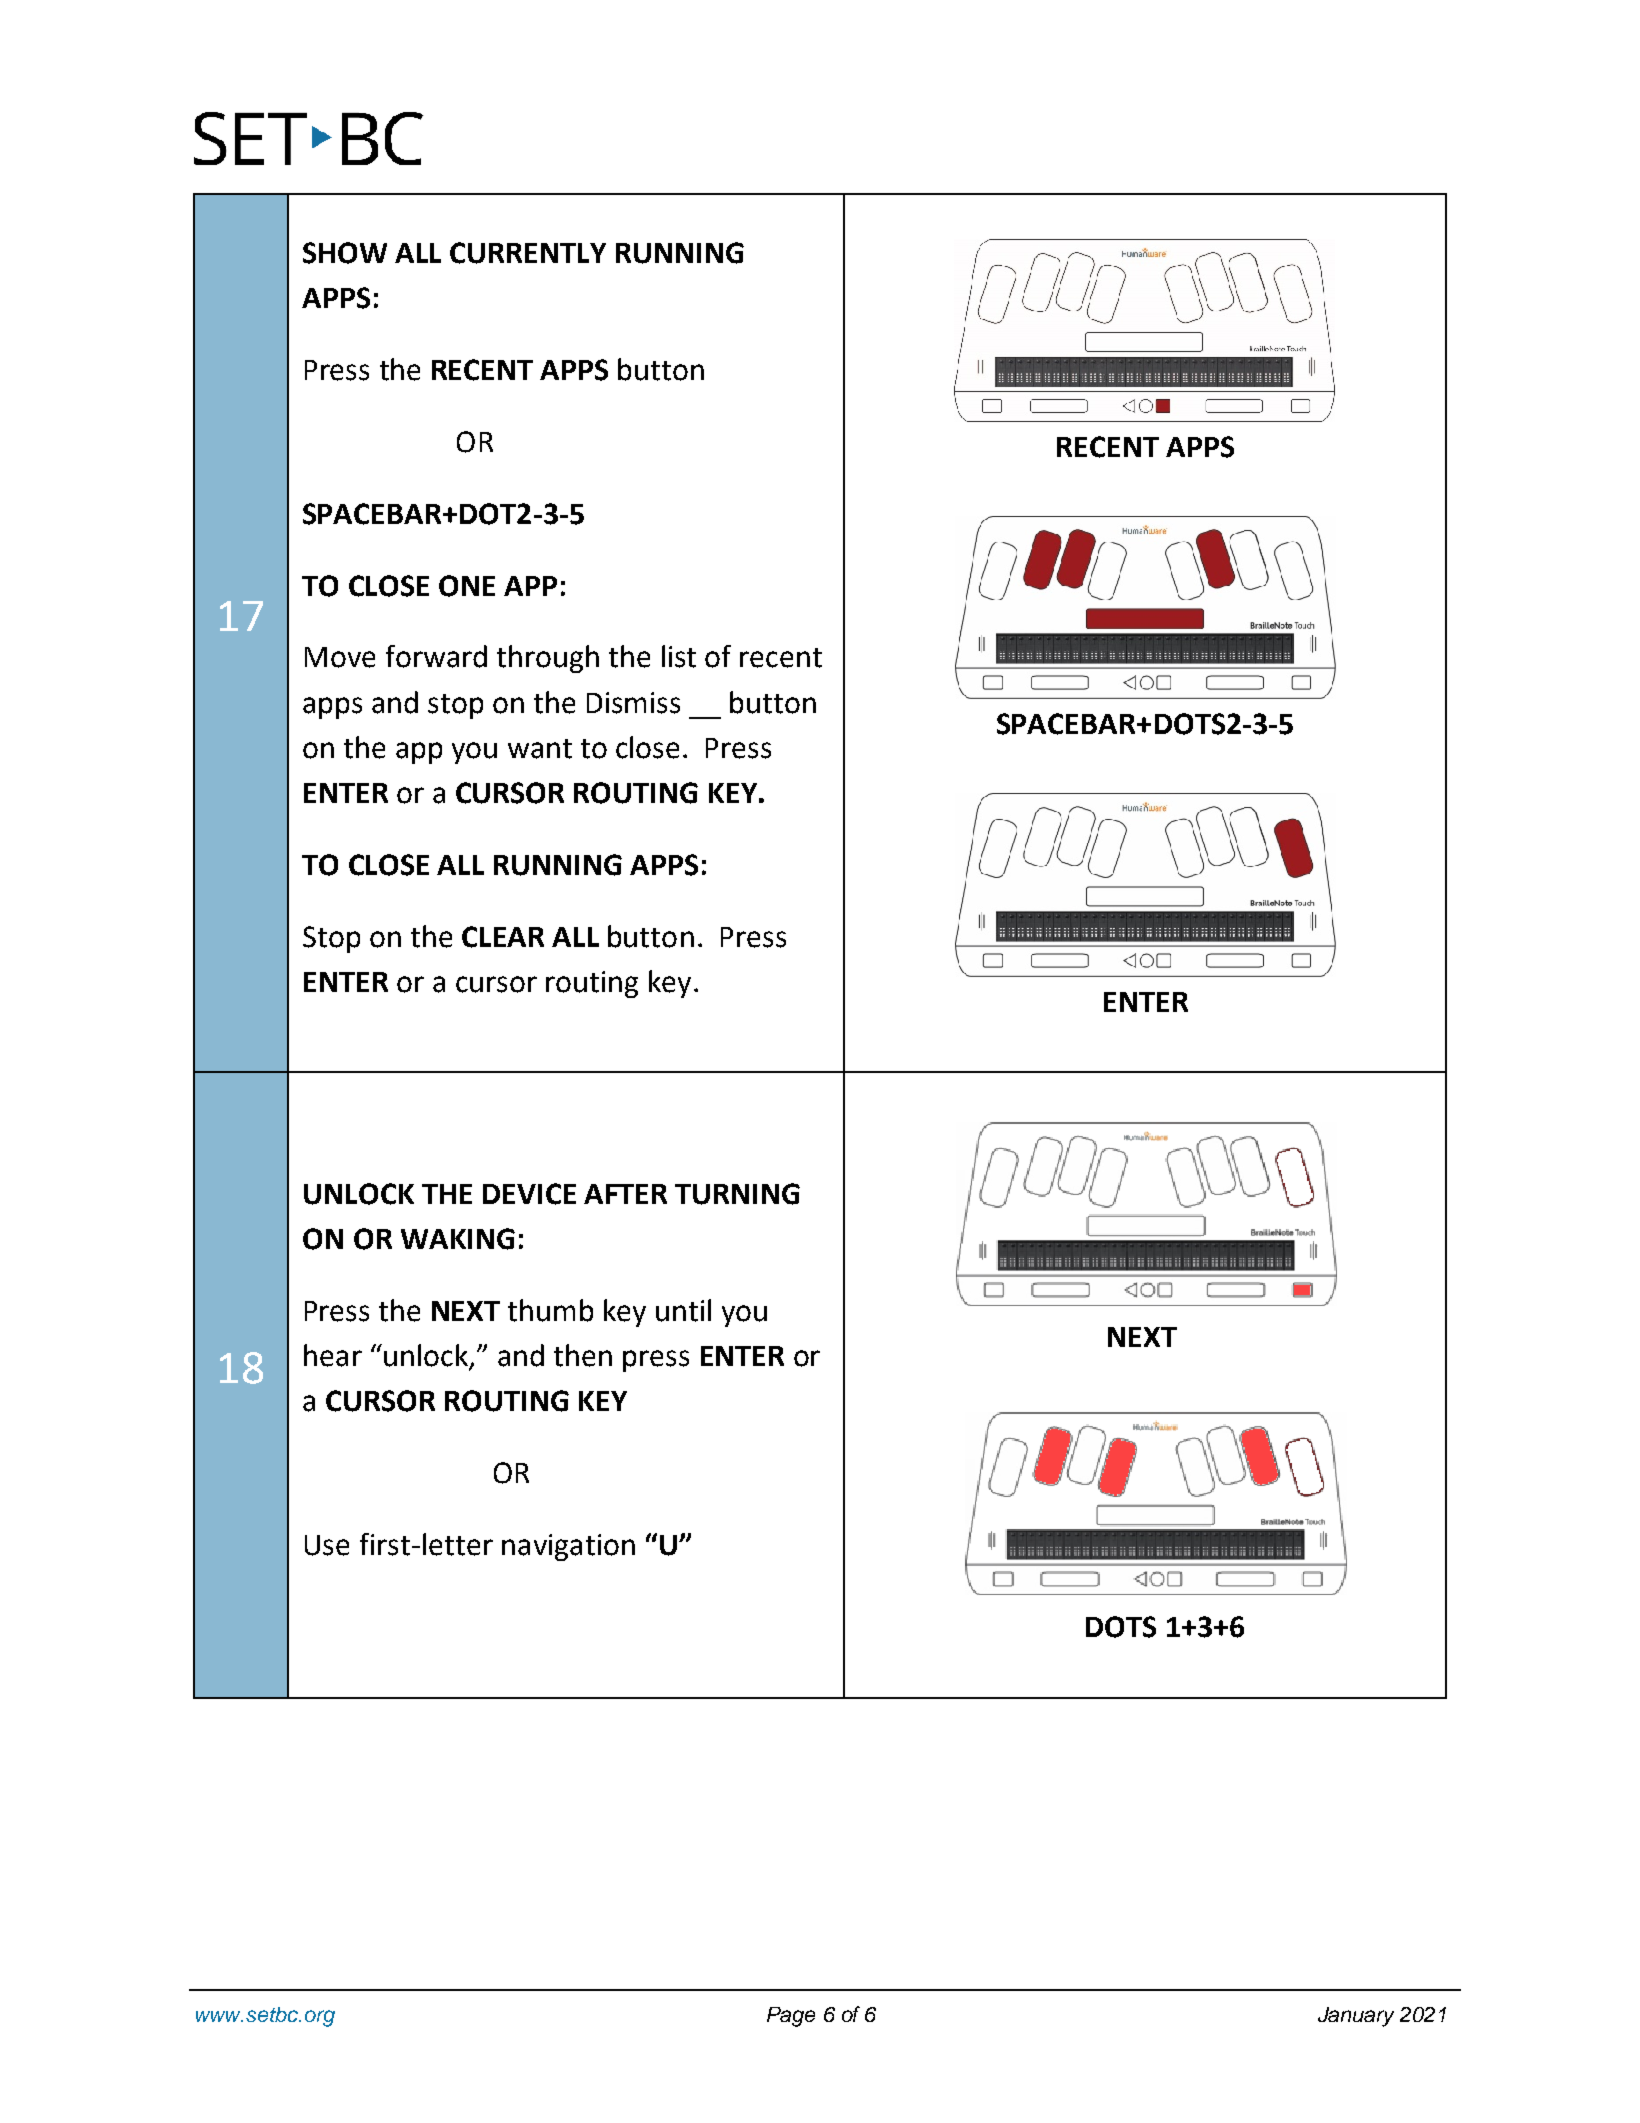 This screenshot has width=1640, height=2123. I want to click on until, so click(683, 1310).
